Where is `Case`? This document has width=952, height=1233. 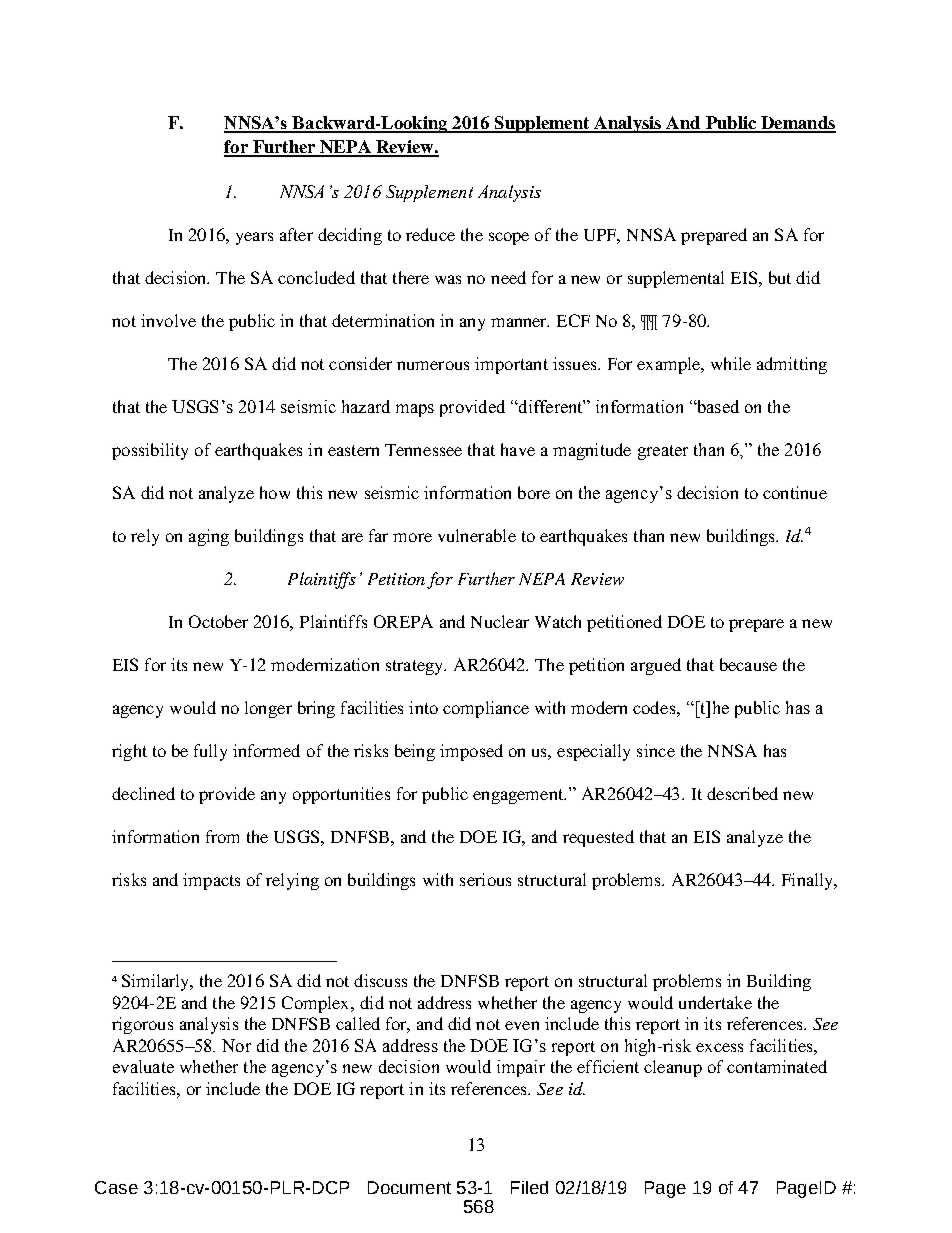 Case is located at coordinates (116, 1187).
